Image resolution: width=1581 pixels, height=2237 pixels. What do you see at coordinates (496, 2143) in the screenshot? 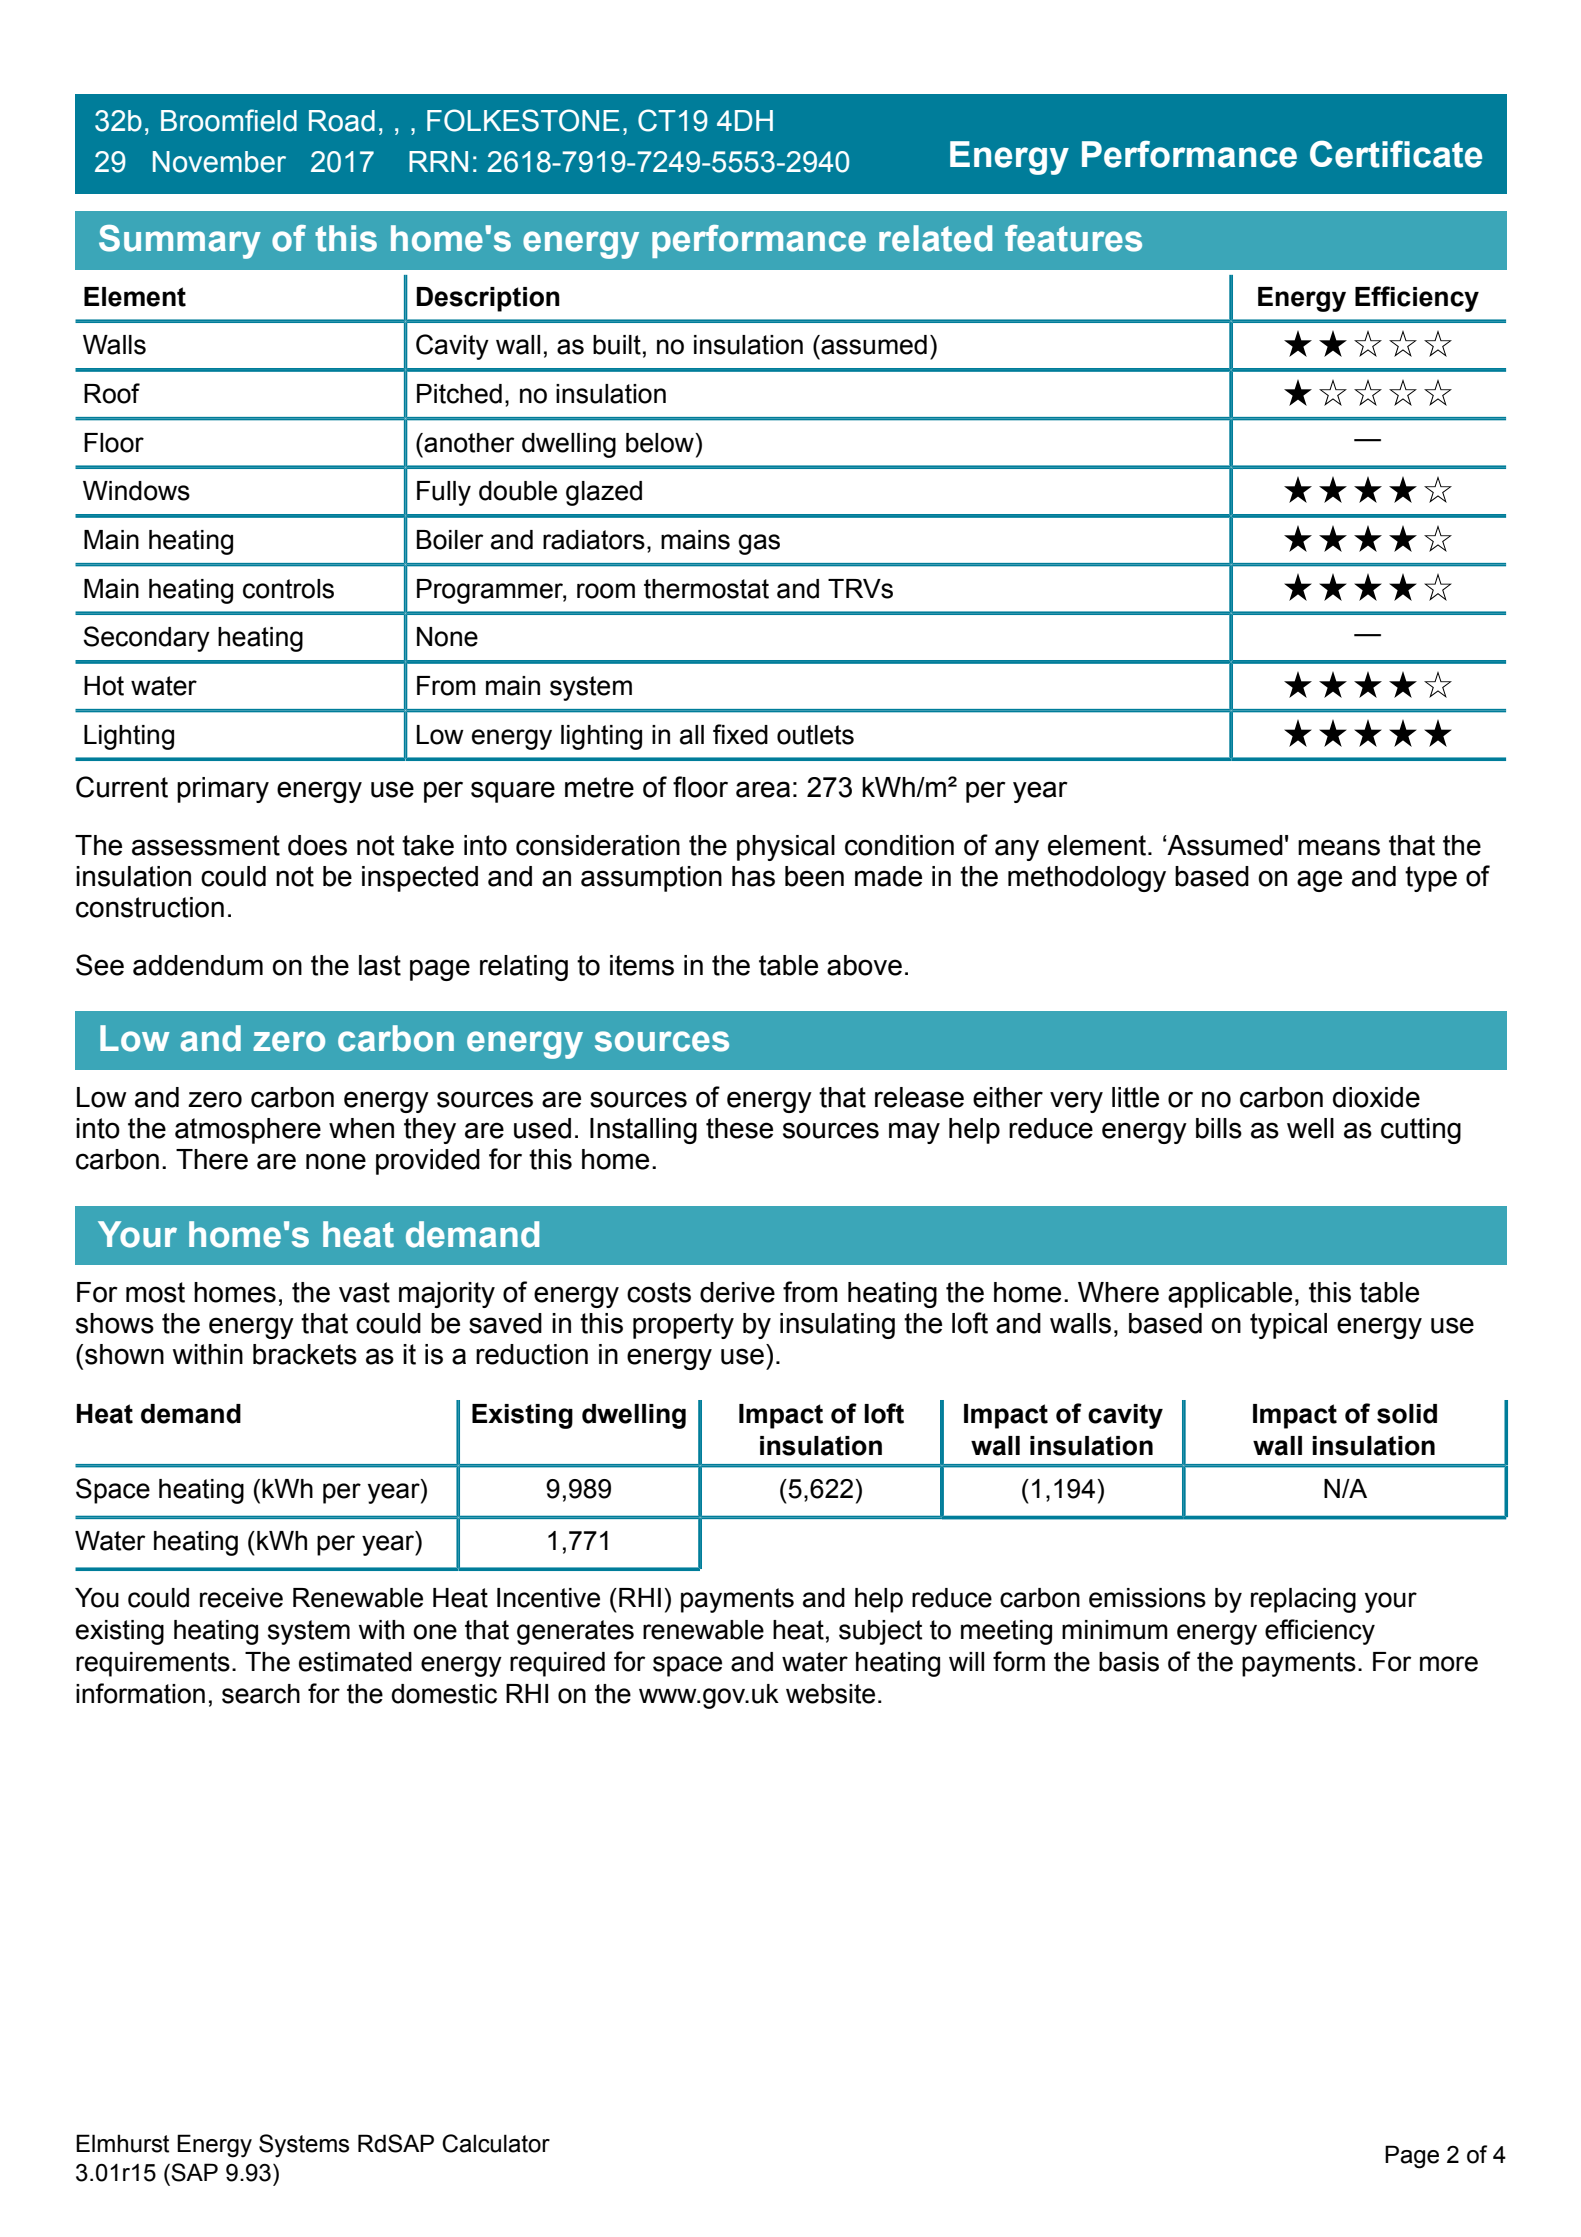
I see `Calculator` at bounding box center [496, 2143].
